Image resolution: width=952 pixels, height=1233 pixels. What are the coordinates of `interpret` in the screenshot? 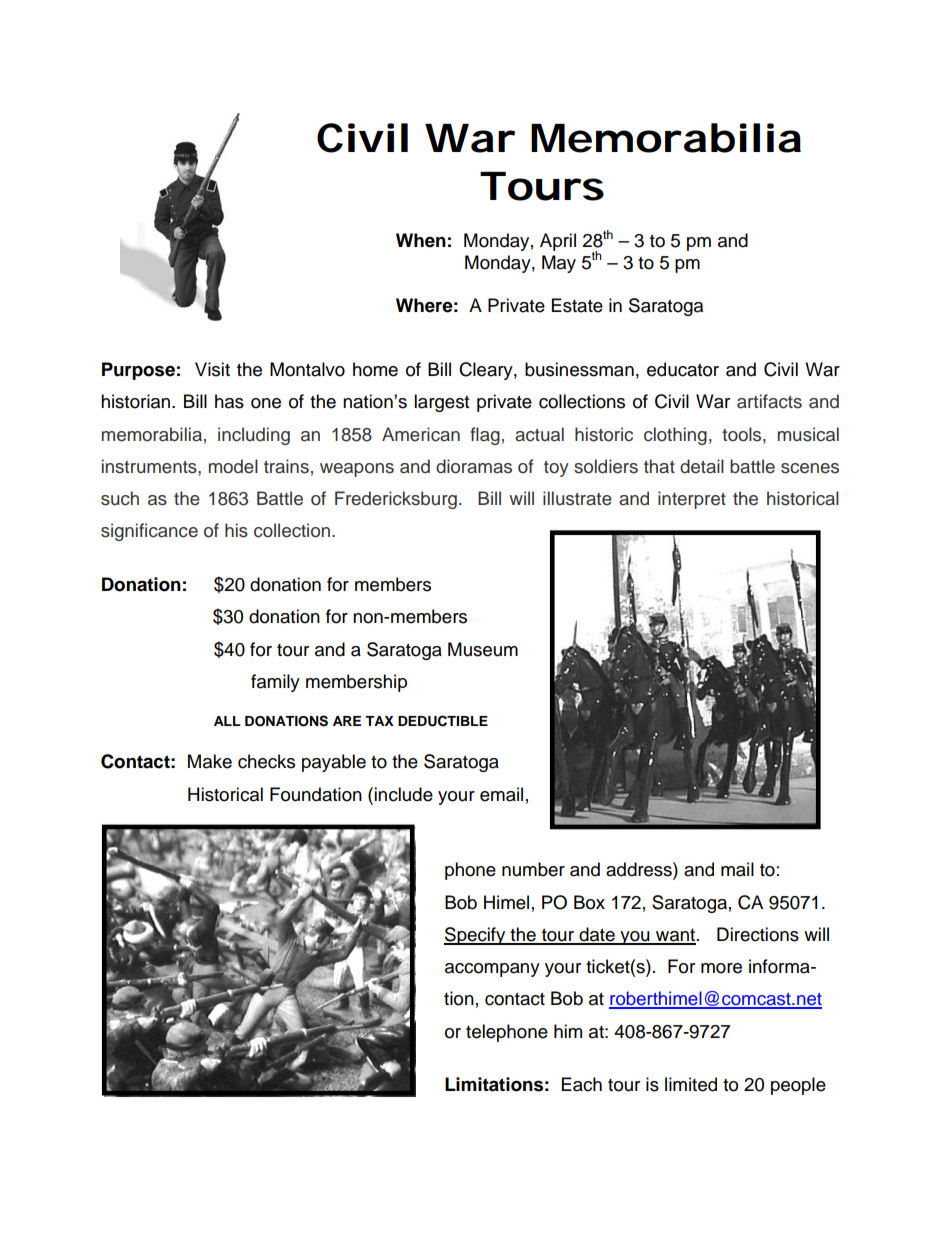 It's located at (692, 500).
